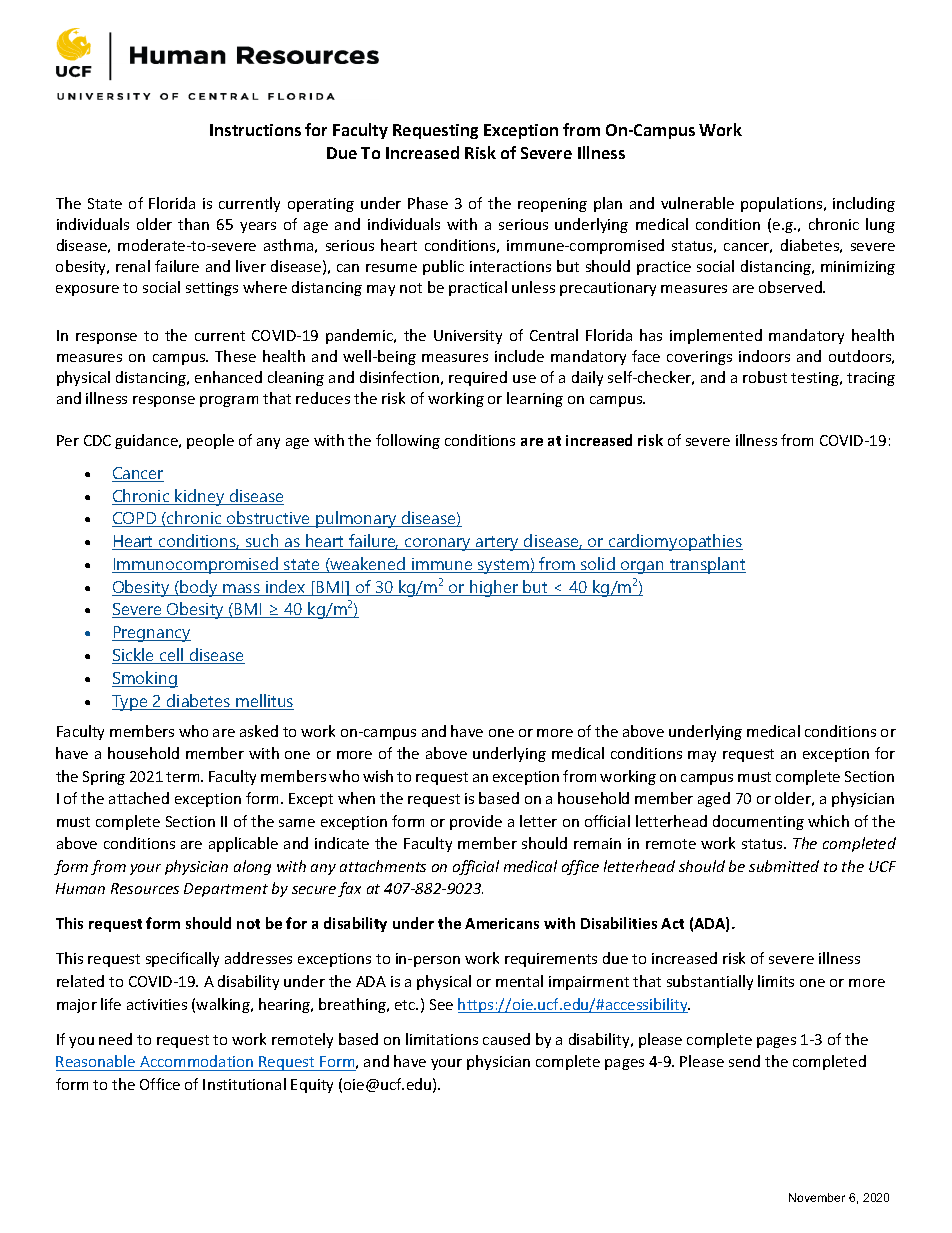 Image resolution: width=952 pixels, height=1233 pixels. Describe the element at coordinates (498, 543) in the screenshot. I see `artery` at that location.
